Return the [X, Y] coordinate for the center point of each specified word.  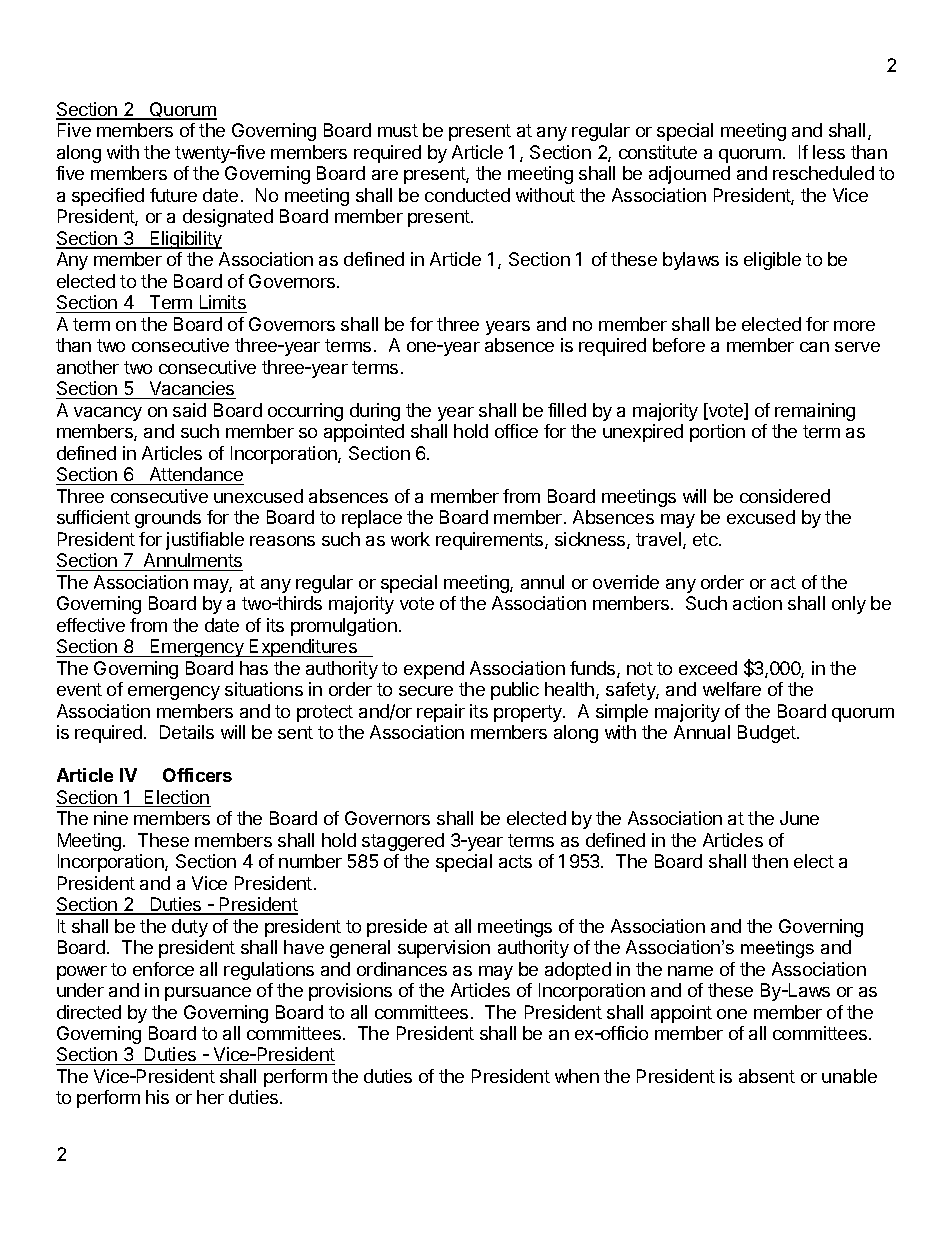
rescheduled [823, 173]
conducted [467, 195]
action [757, 603]
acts [515, 861]
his [157, 1097]
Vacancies [191, 390]
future [173, 195]
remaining [815, 412]
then [770, 861]
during [375, 412]
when [577, 1076]
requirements [491, 541]
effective [91, 625]
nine [111, 818]
